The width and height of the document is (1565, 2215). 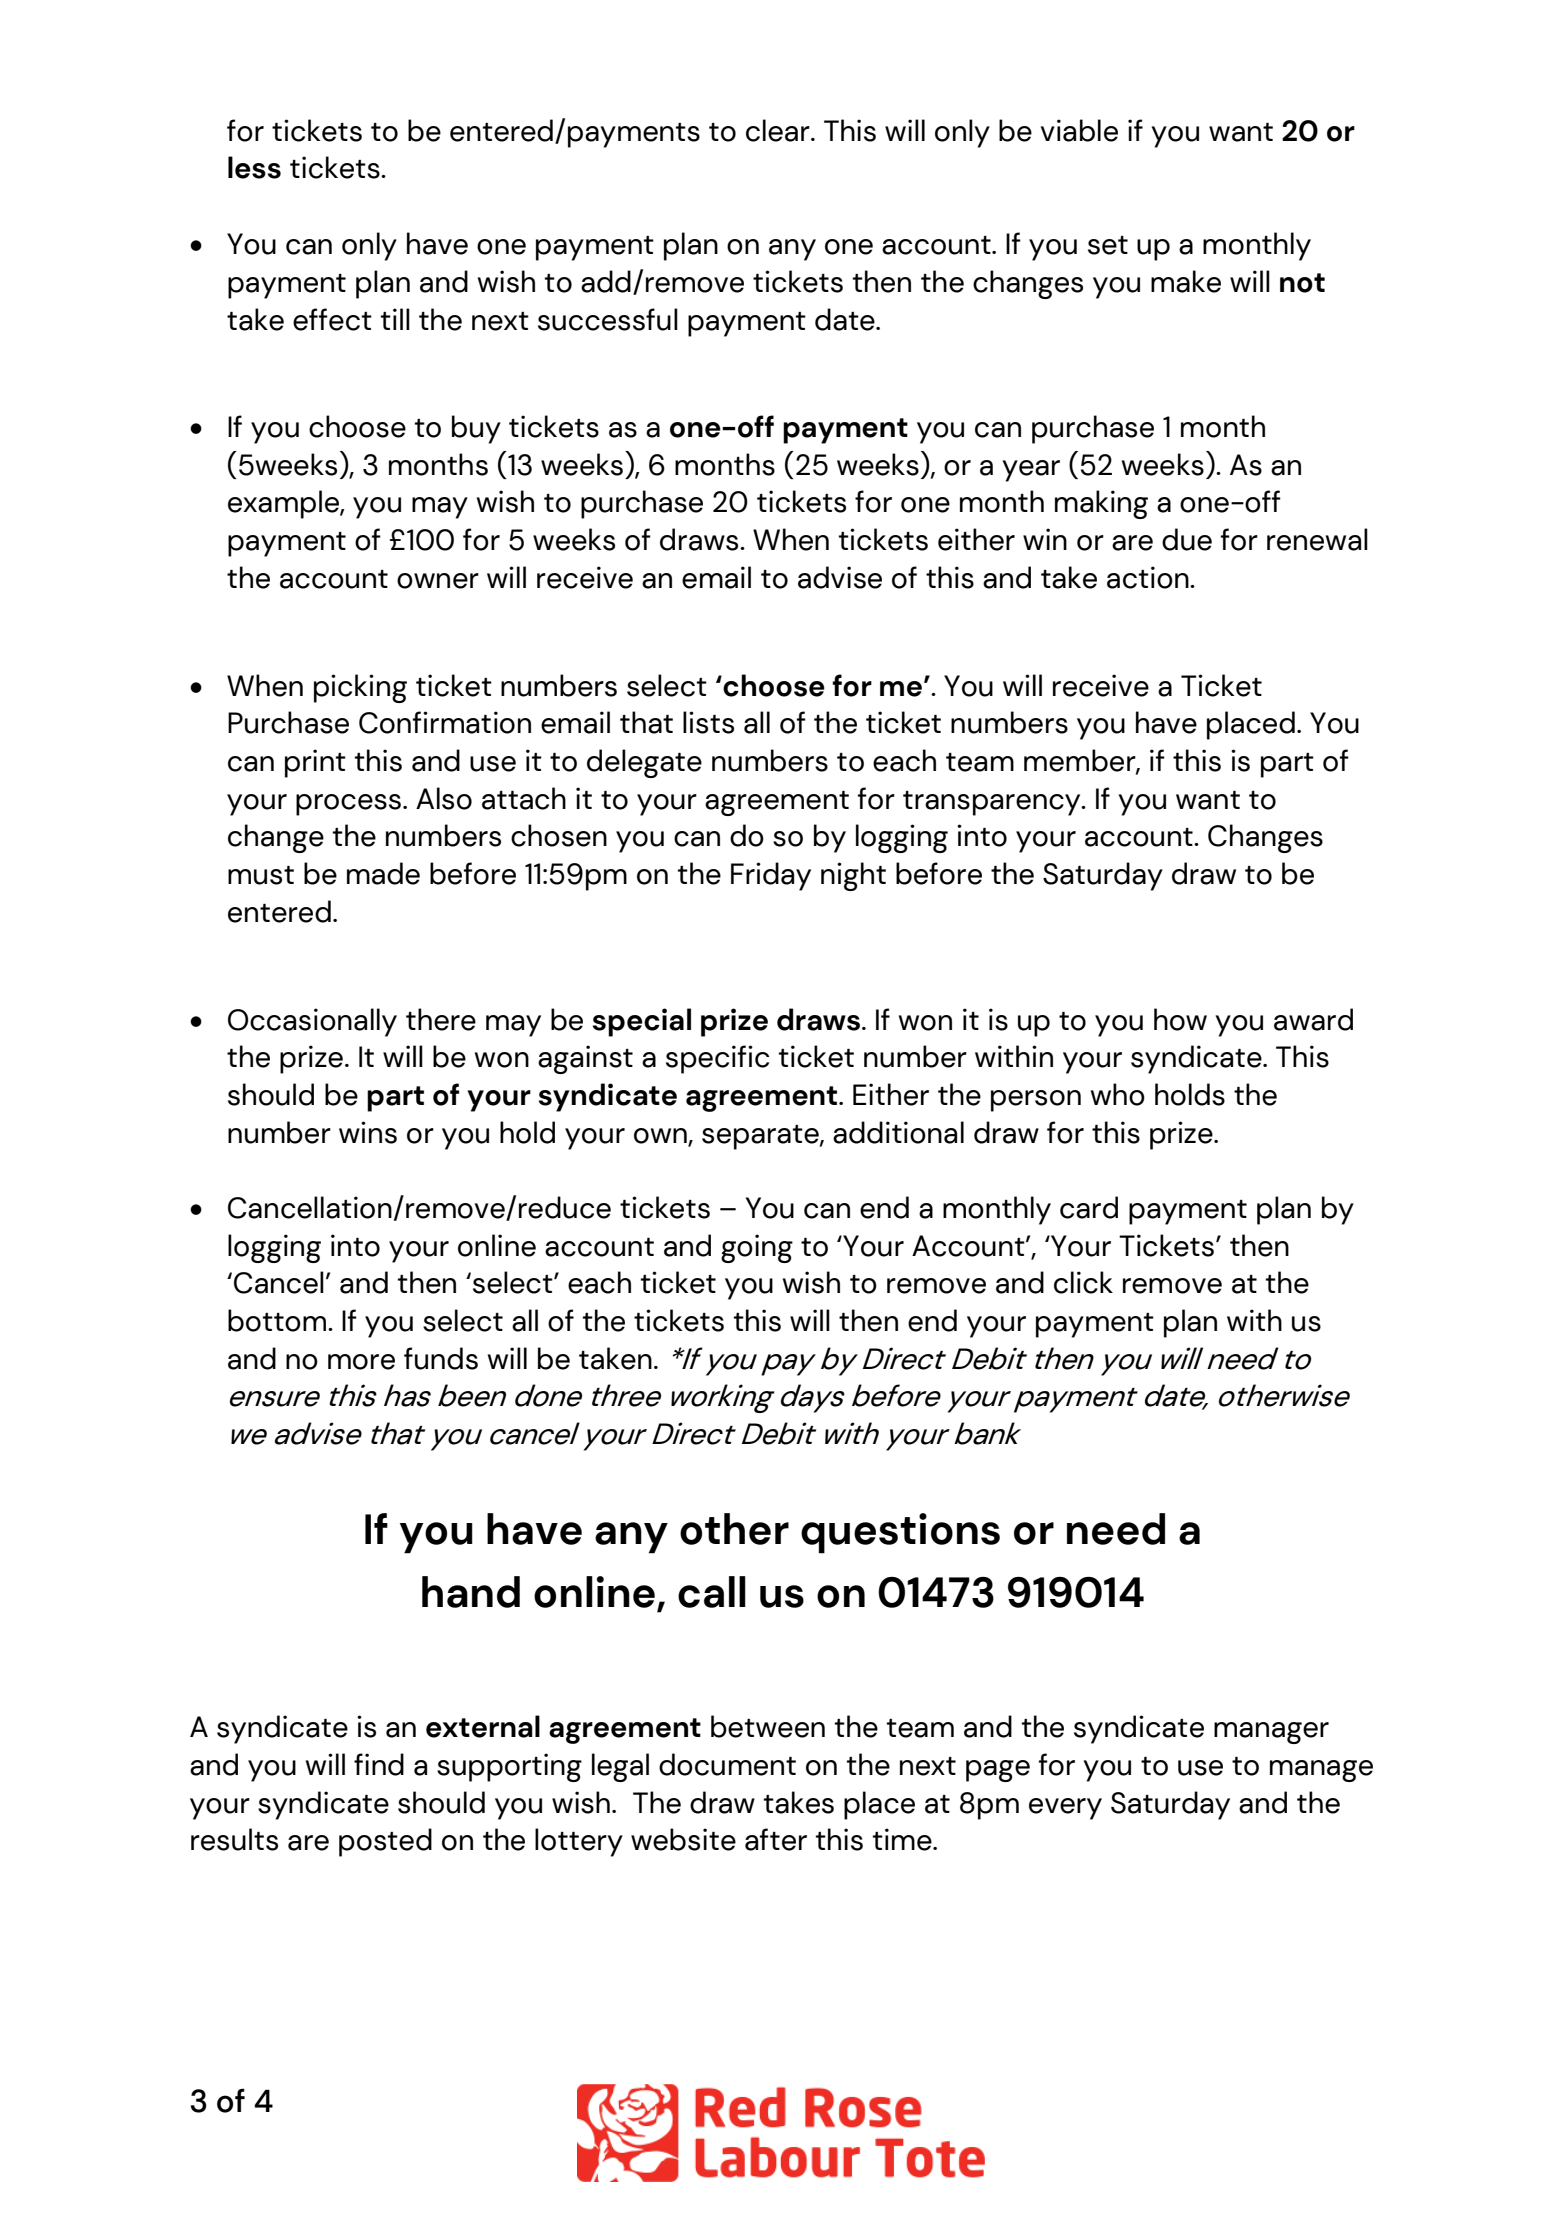 What do you see at coordinates (312, 1022) in the document?
I see `Occasionally` at bounding box center [312, 1022].
